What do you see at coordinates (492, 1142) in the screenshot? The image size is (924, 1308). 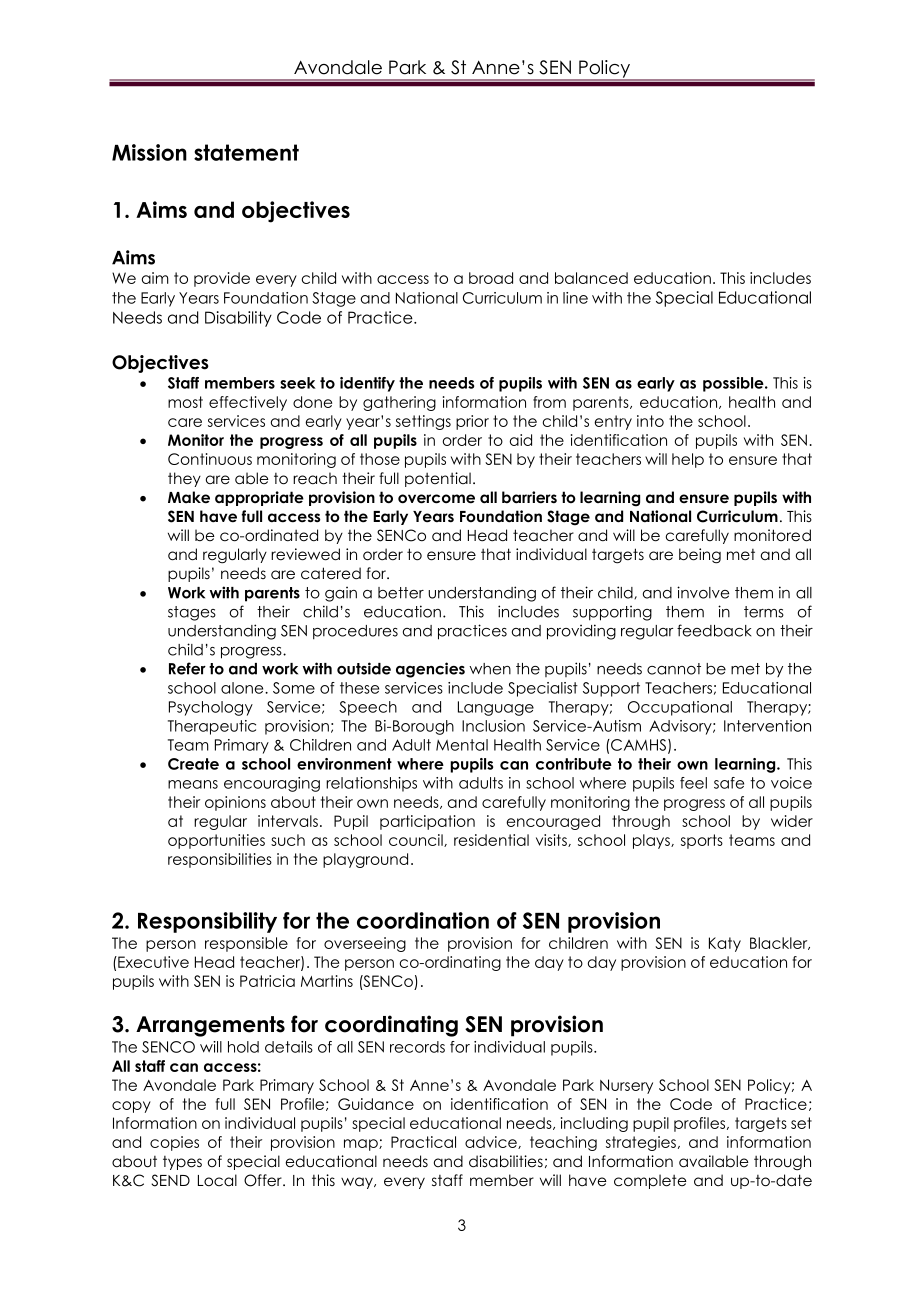 I see `advice` at bounding box center [492, 1142].
